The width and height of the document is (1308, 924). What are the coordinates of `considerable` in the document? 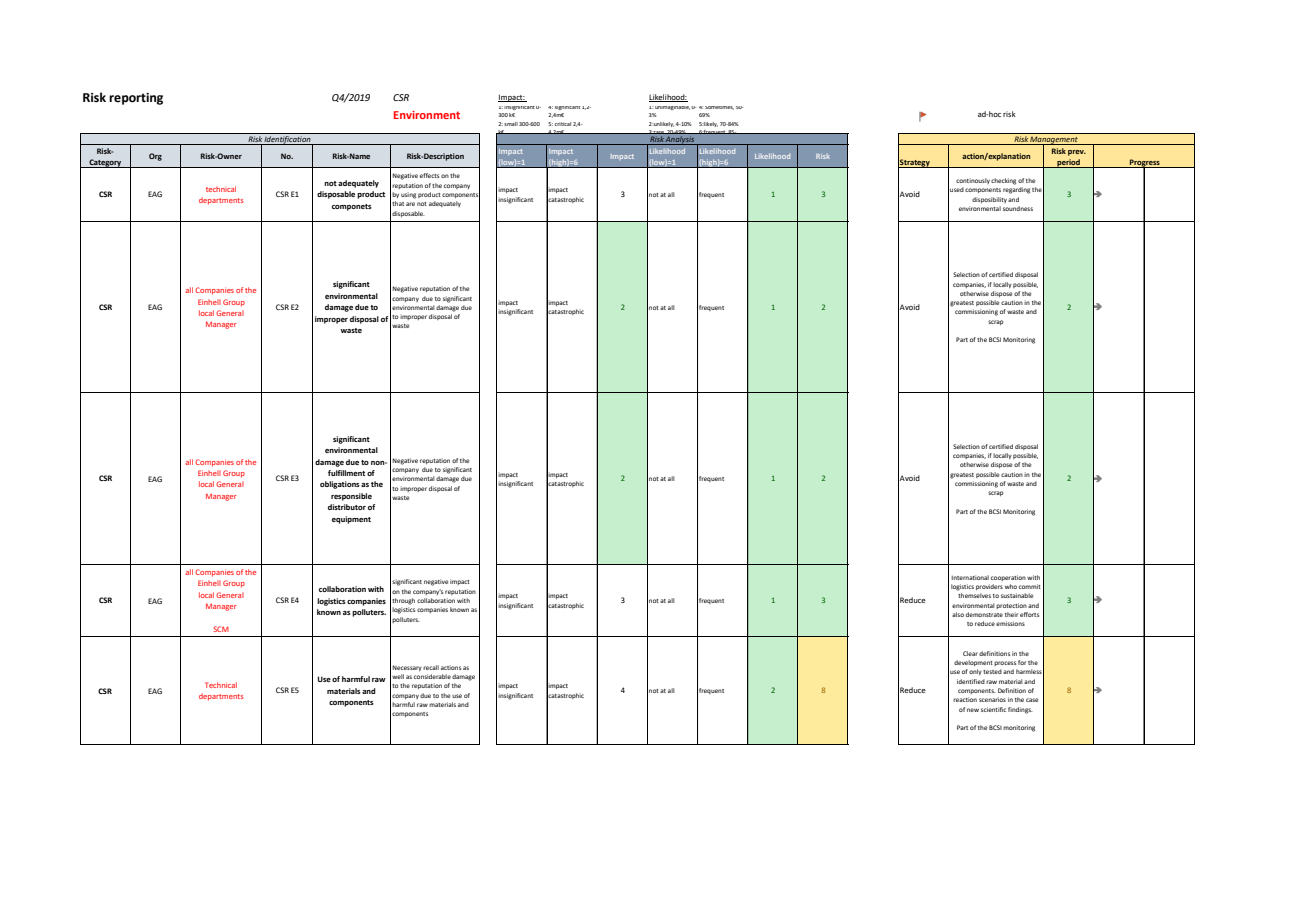 It's located at (432, 676).
